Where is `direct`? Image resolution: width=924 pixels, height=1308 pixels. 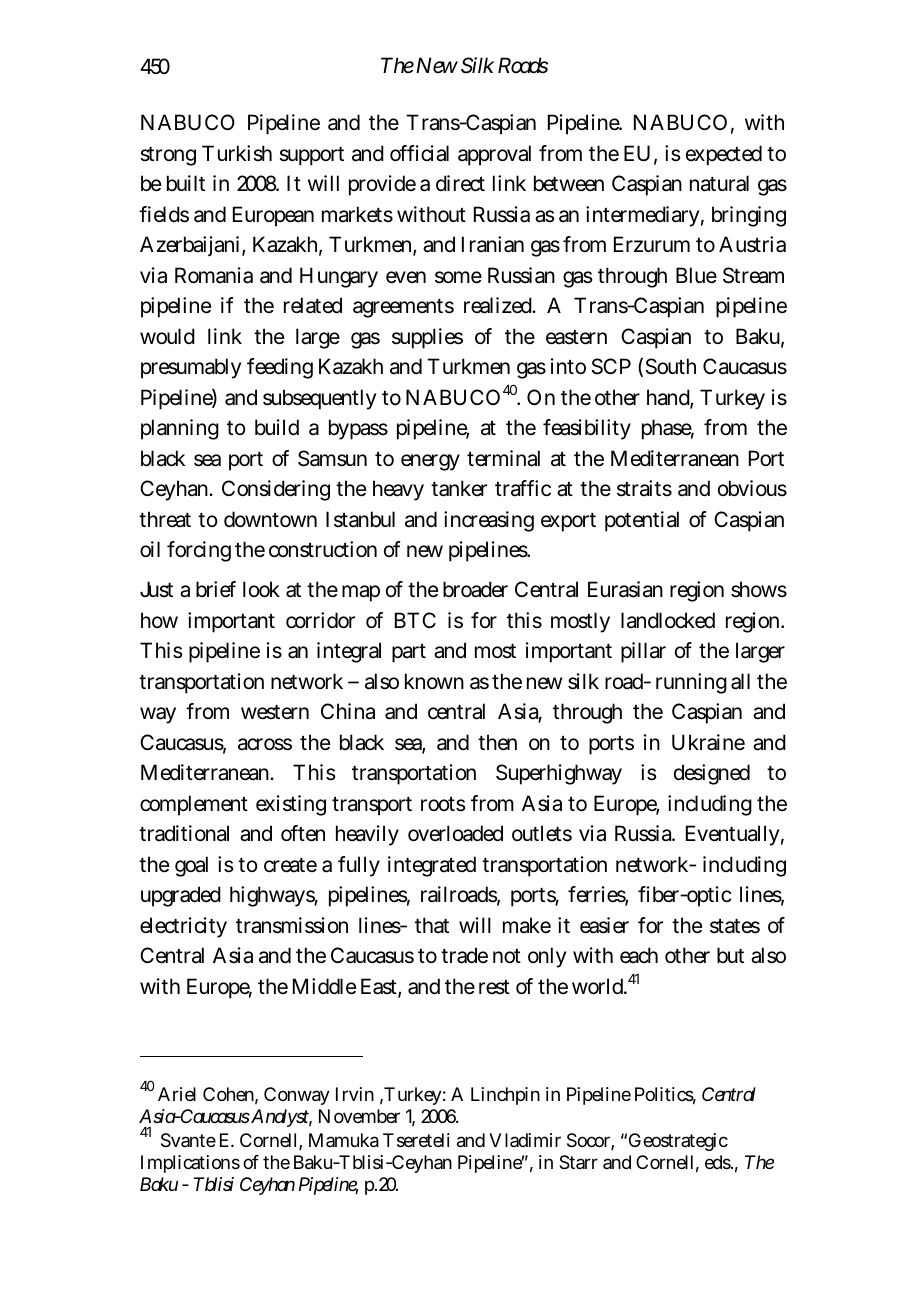 direct is located at coordinates (460, 183).
